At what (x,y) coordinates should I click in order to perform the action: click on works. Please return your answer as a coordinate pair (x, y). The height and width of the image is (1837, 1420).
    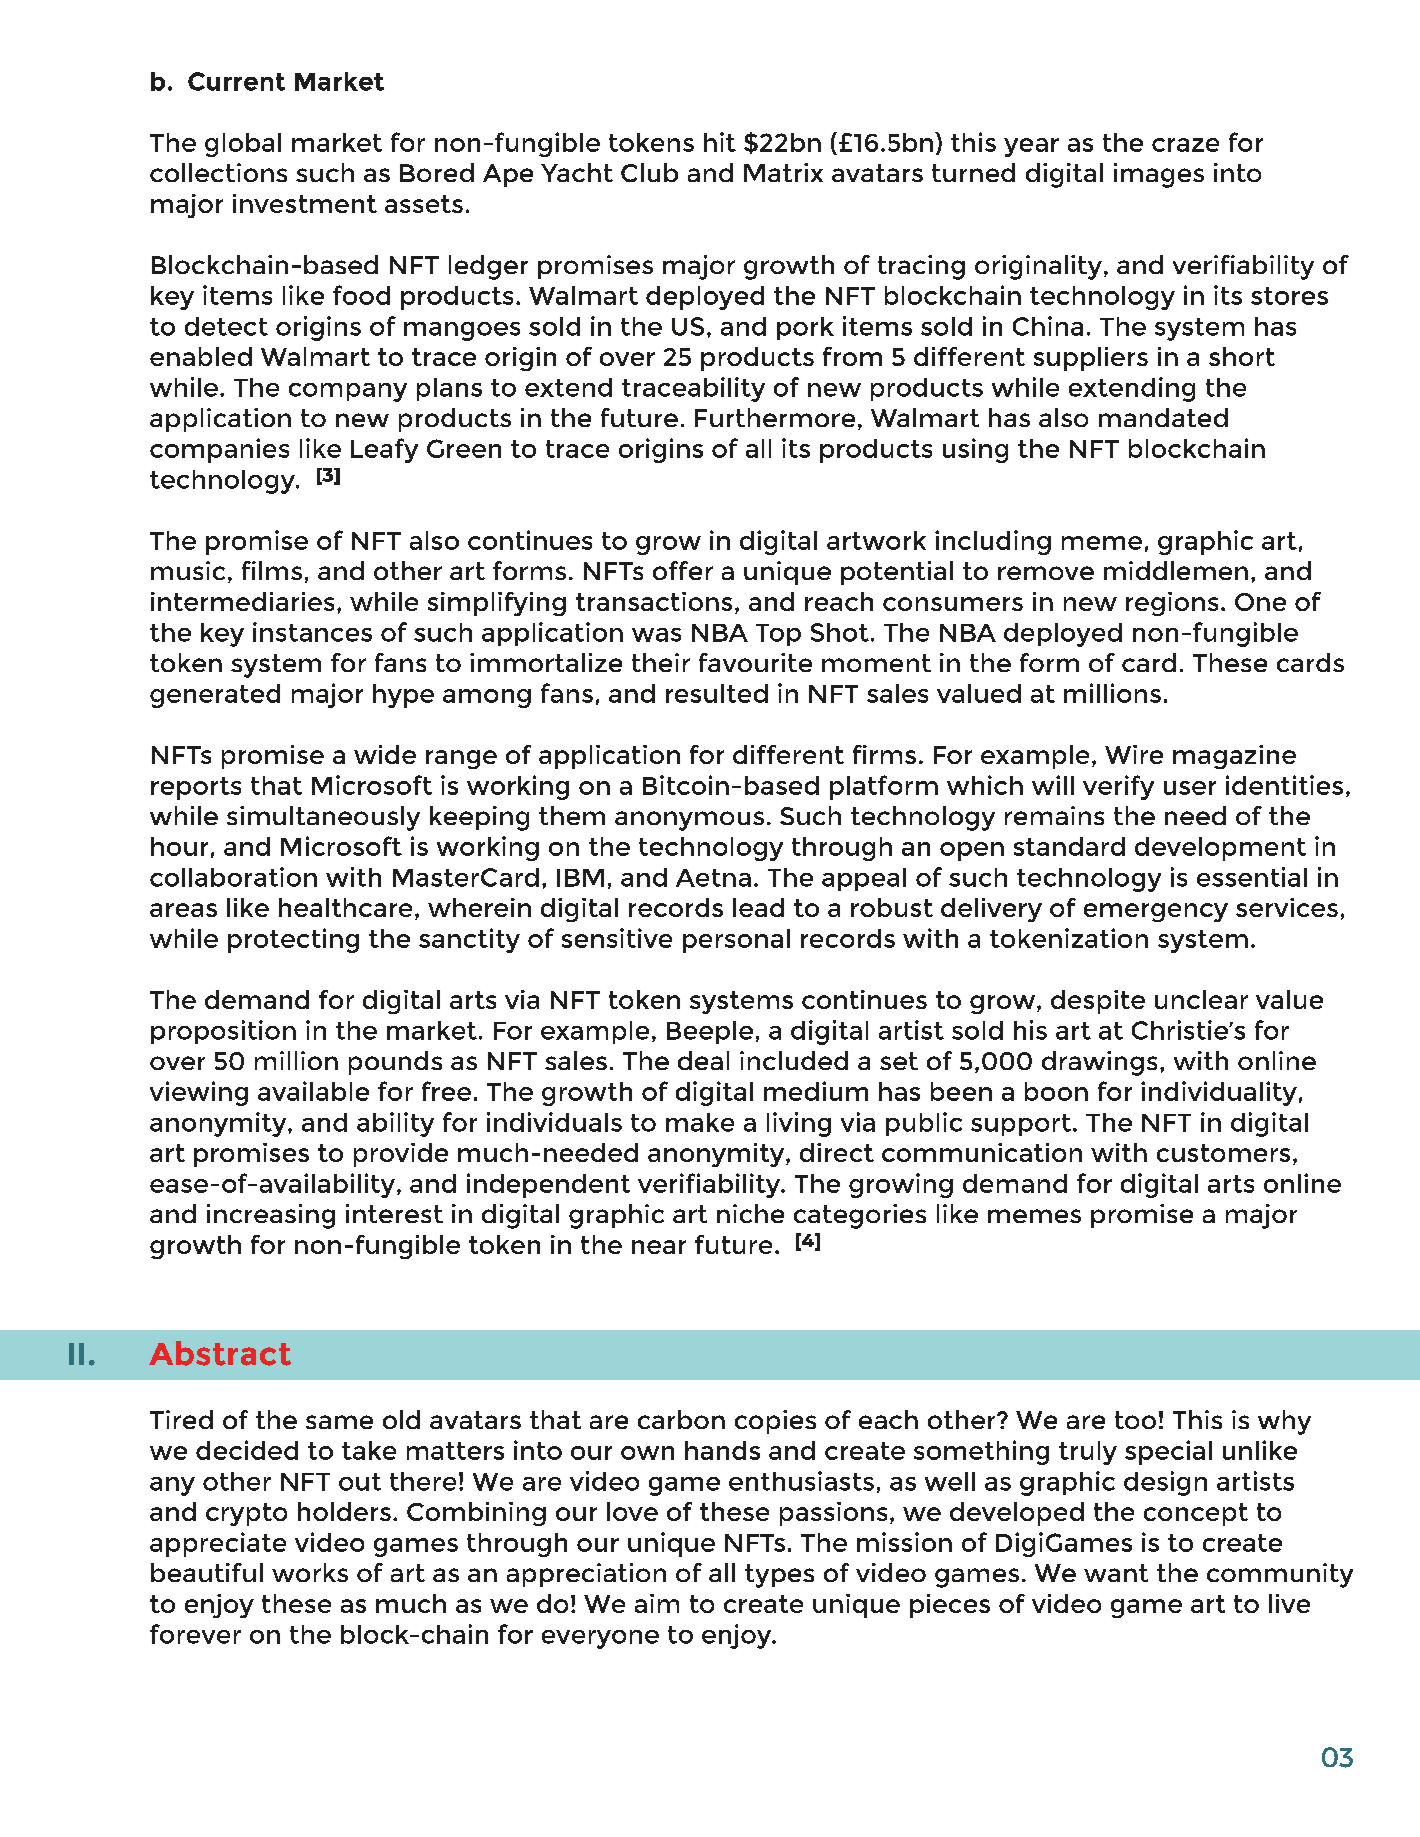
    Looking at the image, I should click on (310, 1572).
